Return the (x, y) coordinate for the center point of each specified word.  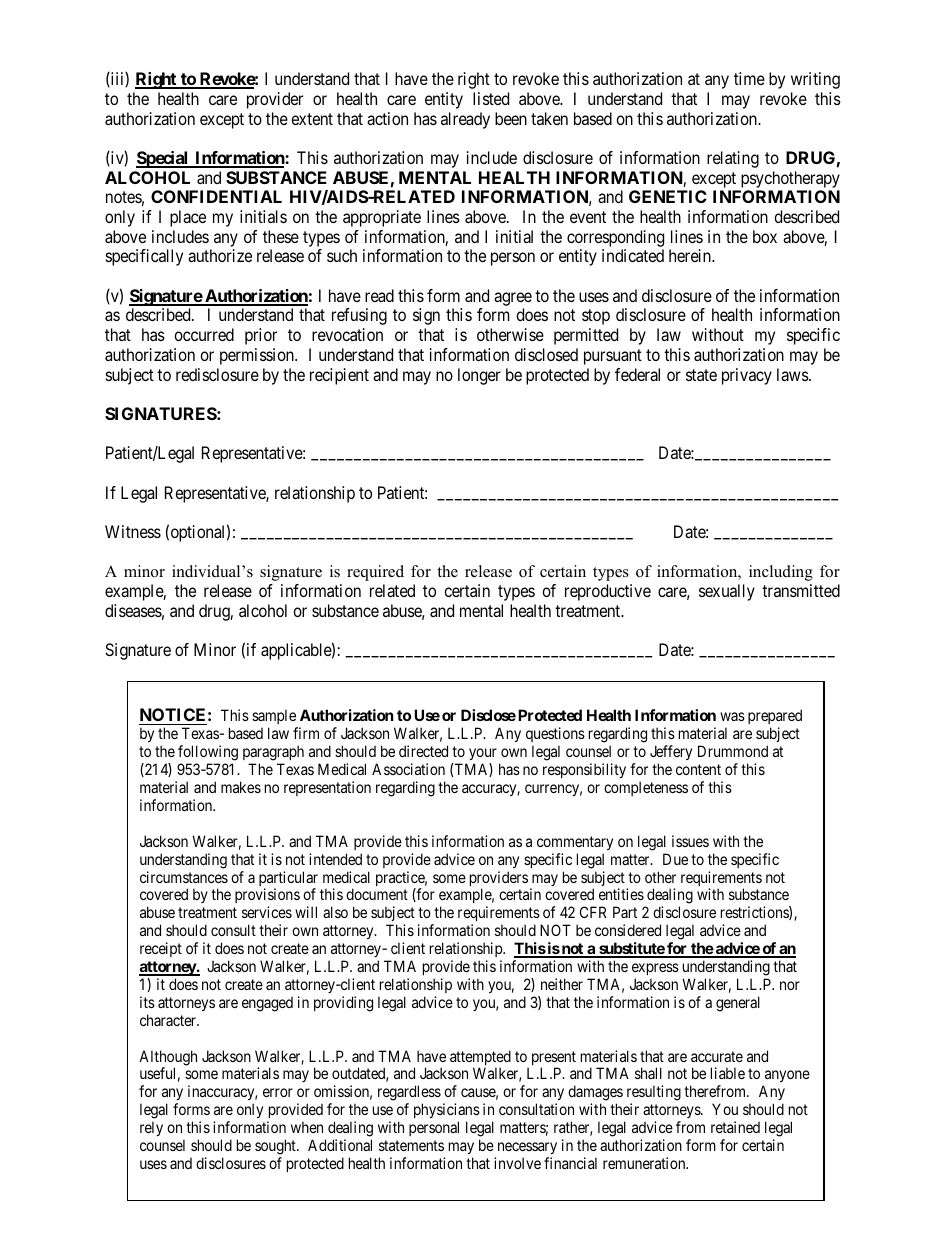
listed (491, 98)
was (732, 716)
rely (151, 1128)
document (377, 894)
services (267, 912)
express (655, 969)
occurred (204, 334)
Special (163, 159)
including (781, 573)
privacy (747, 376)
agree (513, 299)
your (483, 754)
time (749, 78)
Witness (133, 531)
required (375, 573)
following (208, 753)
